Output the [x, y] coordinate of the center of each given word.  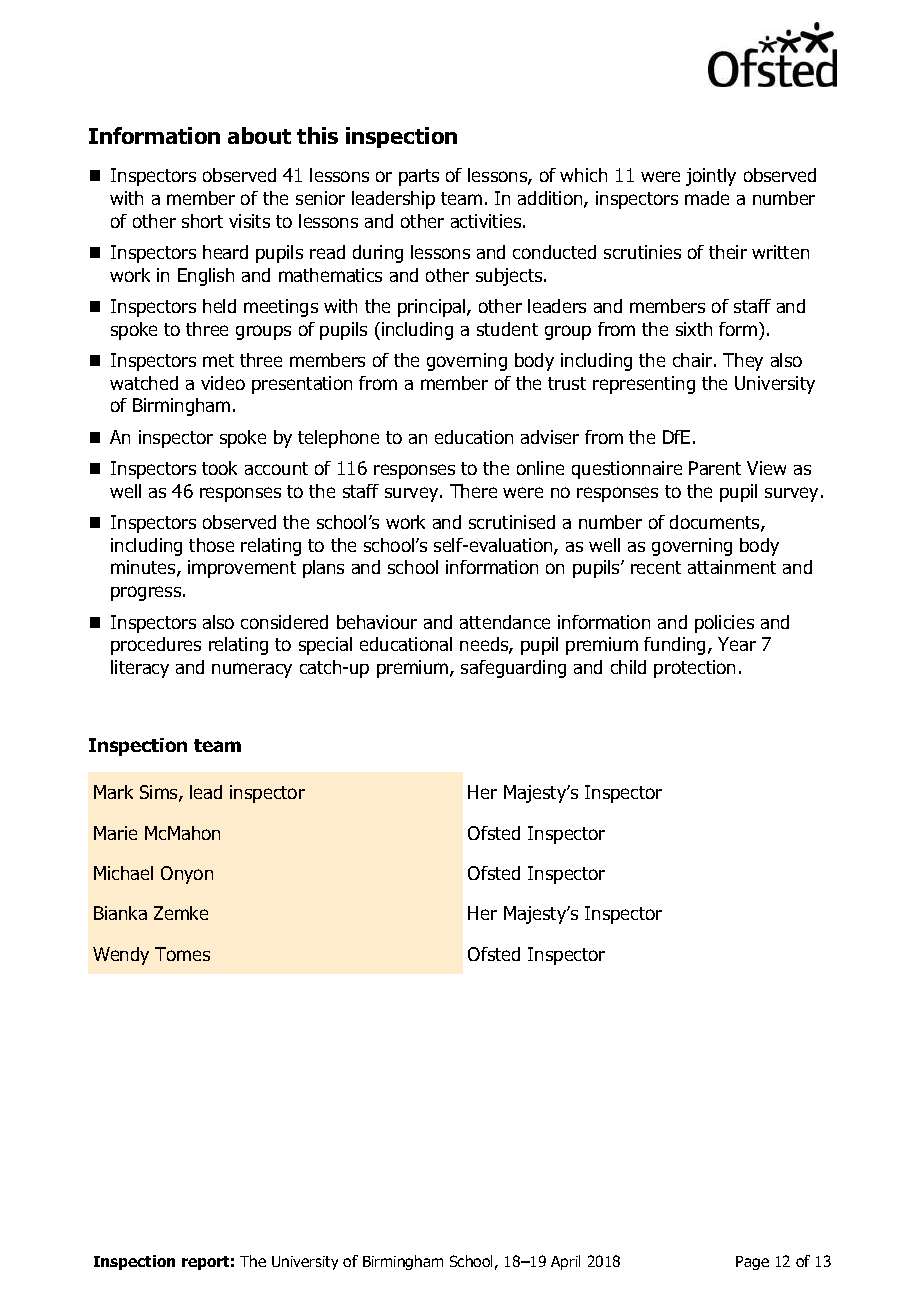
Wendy [121, 956]
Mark [113, 792]
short [202, 221]
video [223, 383]
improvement [242, 569]
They [743, 362]
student [507, 329]
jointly [711, 177]
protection [694, 669]
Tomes [182, 954]
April [565, 1262]
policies [724, 624]
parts [419, 177]
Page [752, 1263]
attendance [505, 622]
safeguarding [513, 669]
